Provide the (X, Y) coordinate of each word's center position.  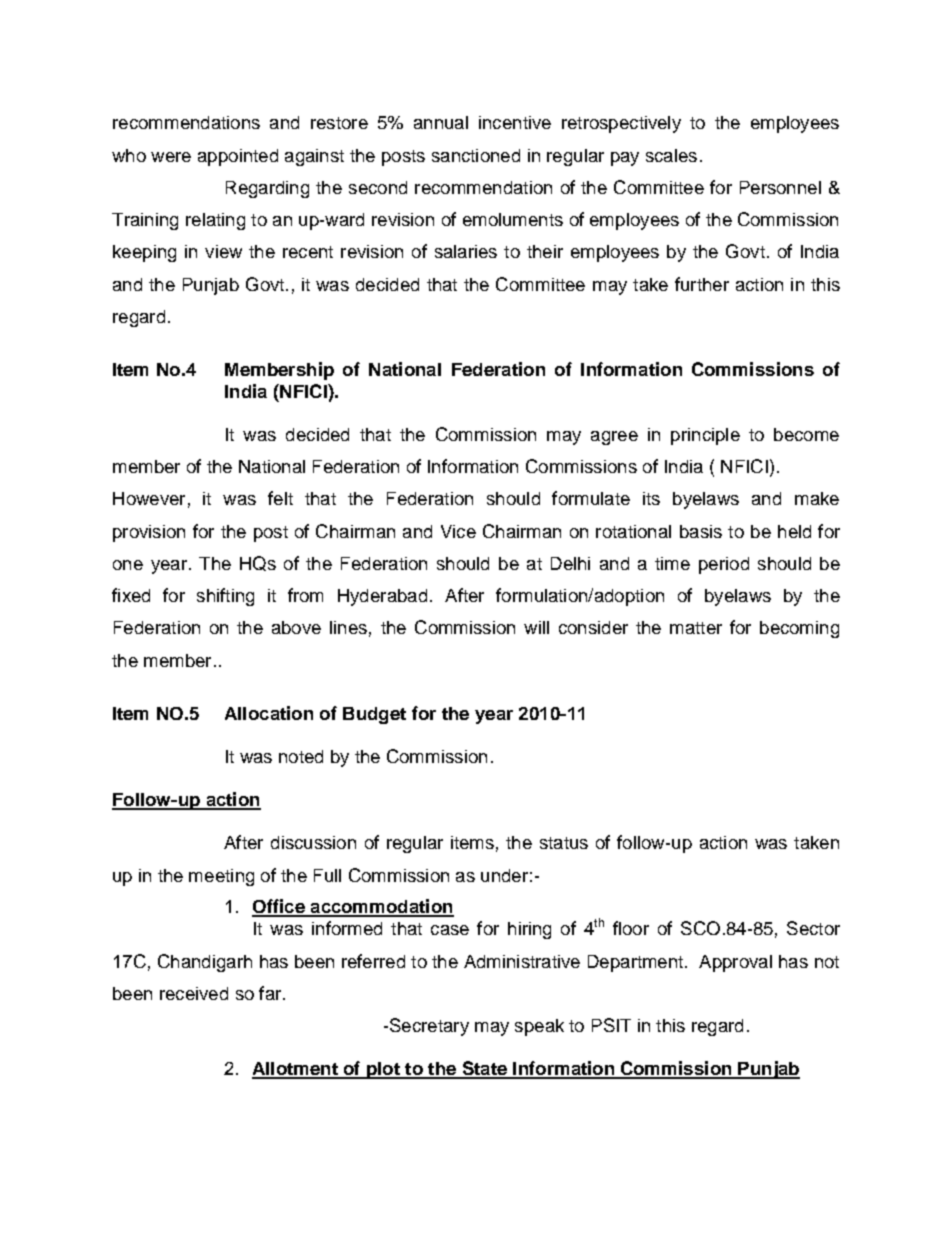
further (702, 284)
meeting (221, 877)
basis (701, 531)
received (194, 993)
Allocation (269, 713)
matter (696, 628)
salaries (466, 251)
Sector (813, 928)
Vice (458, 531)
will (536, 627)
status (564, 843)
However (149, 498)
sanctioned (476, 155)
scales (671, 155)
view (223, 251)
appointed (238, 157)
